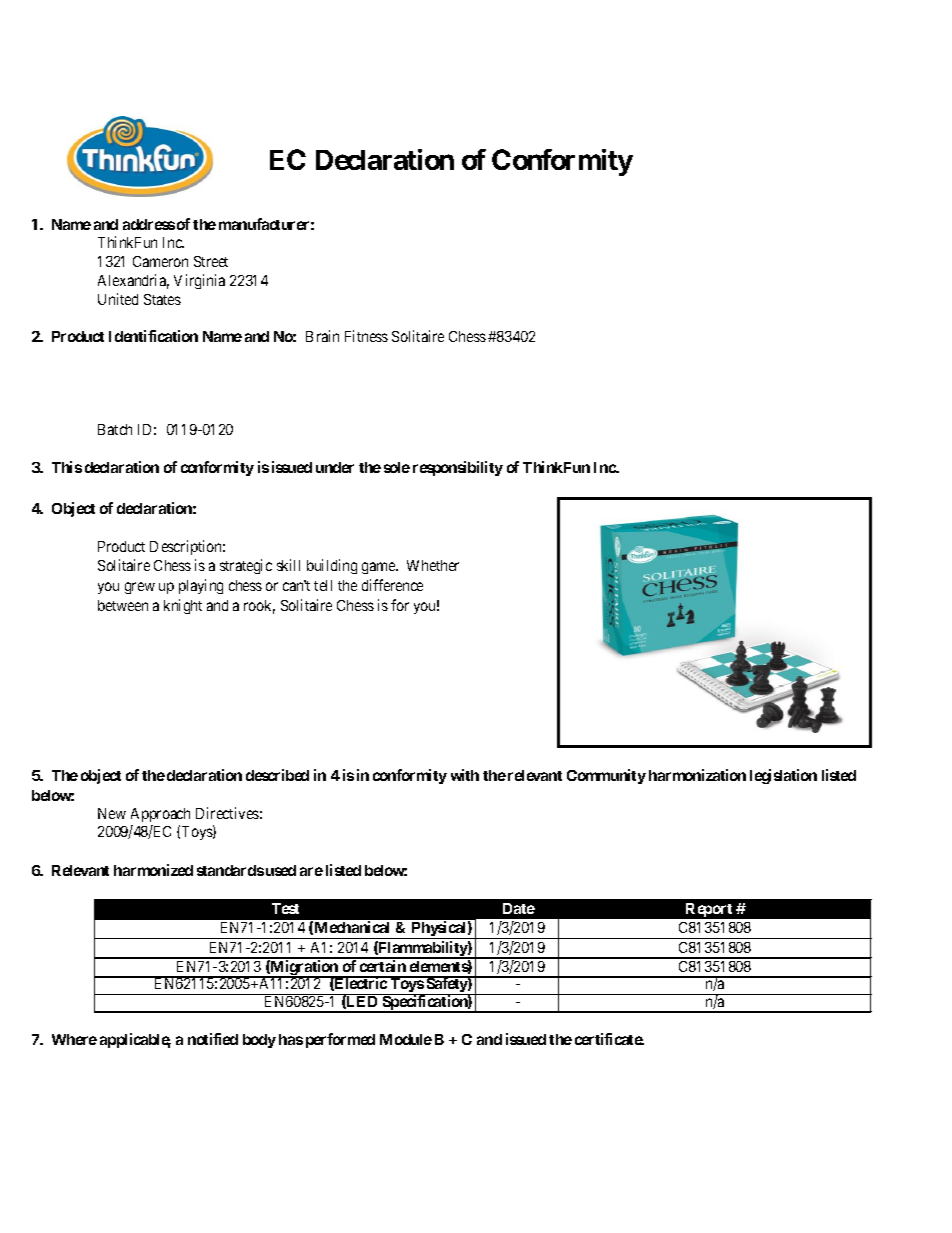 This image has height=1233, width=952. I want to click on responsibility, so click(458, 468).
